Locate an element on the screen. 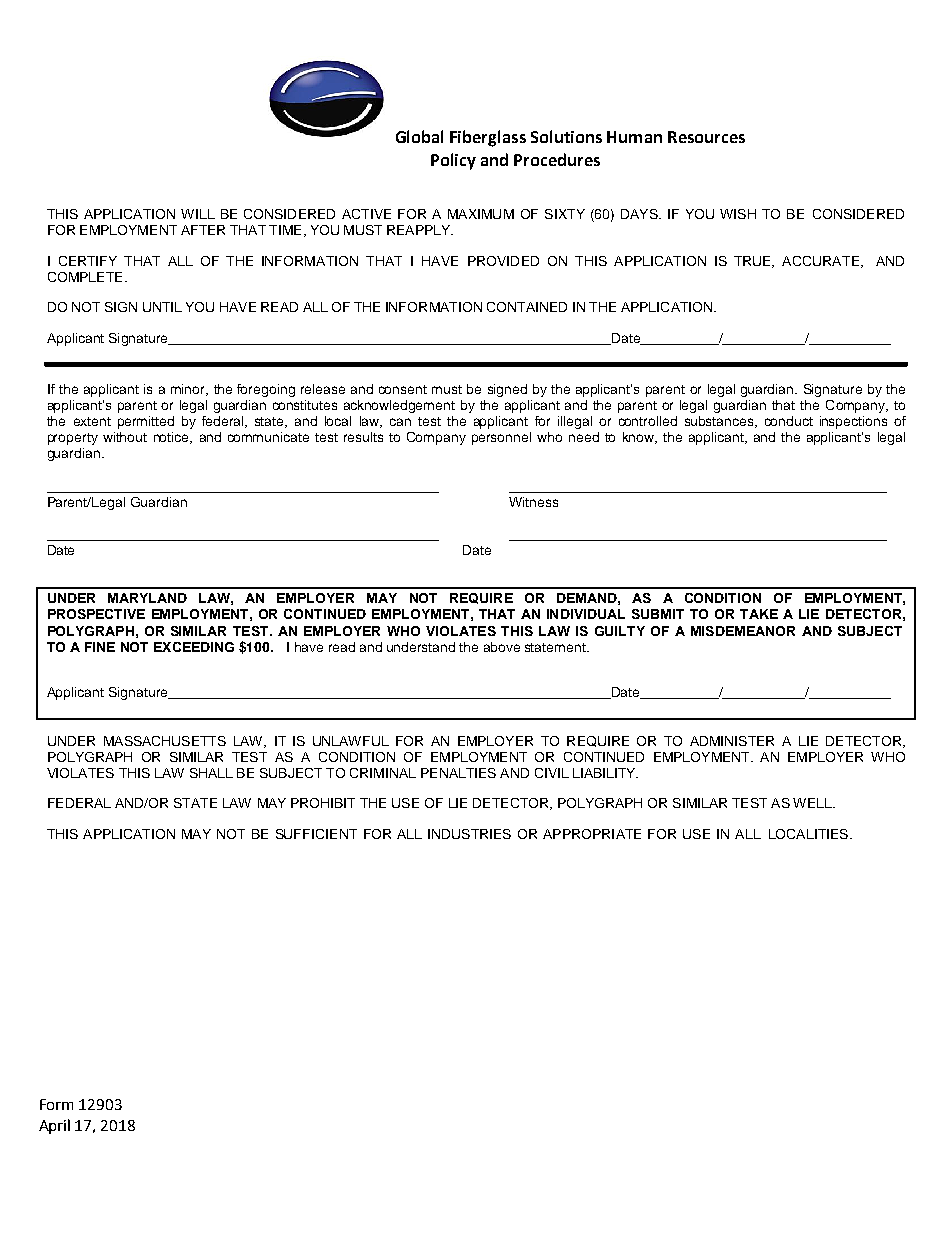 The width and height of the screenshot is (952, 1233). SHALL is located at coordinates (211, 773).
